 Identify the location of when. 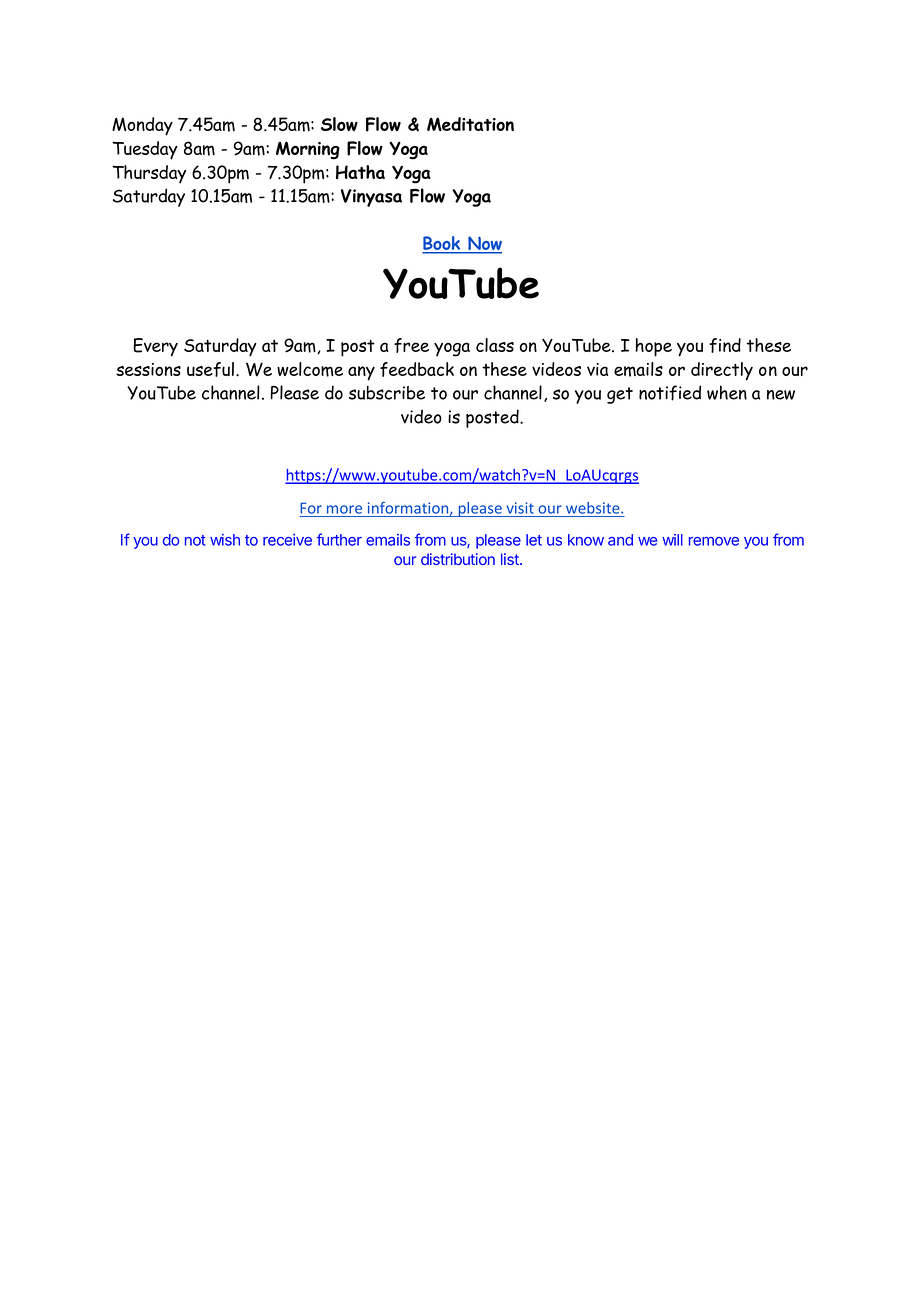
(727, 392).
